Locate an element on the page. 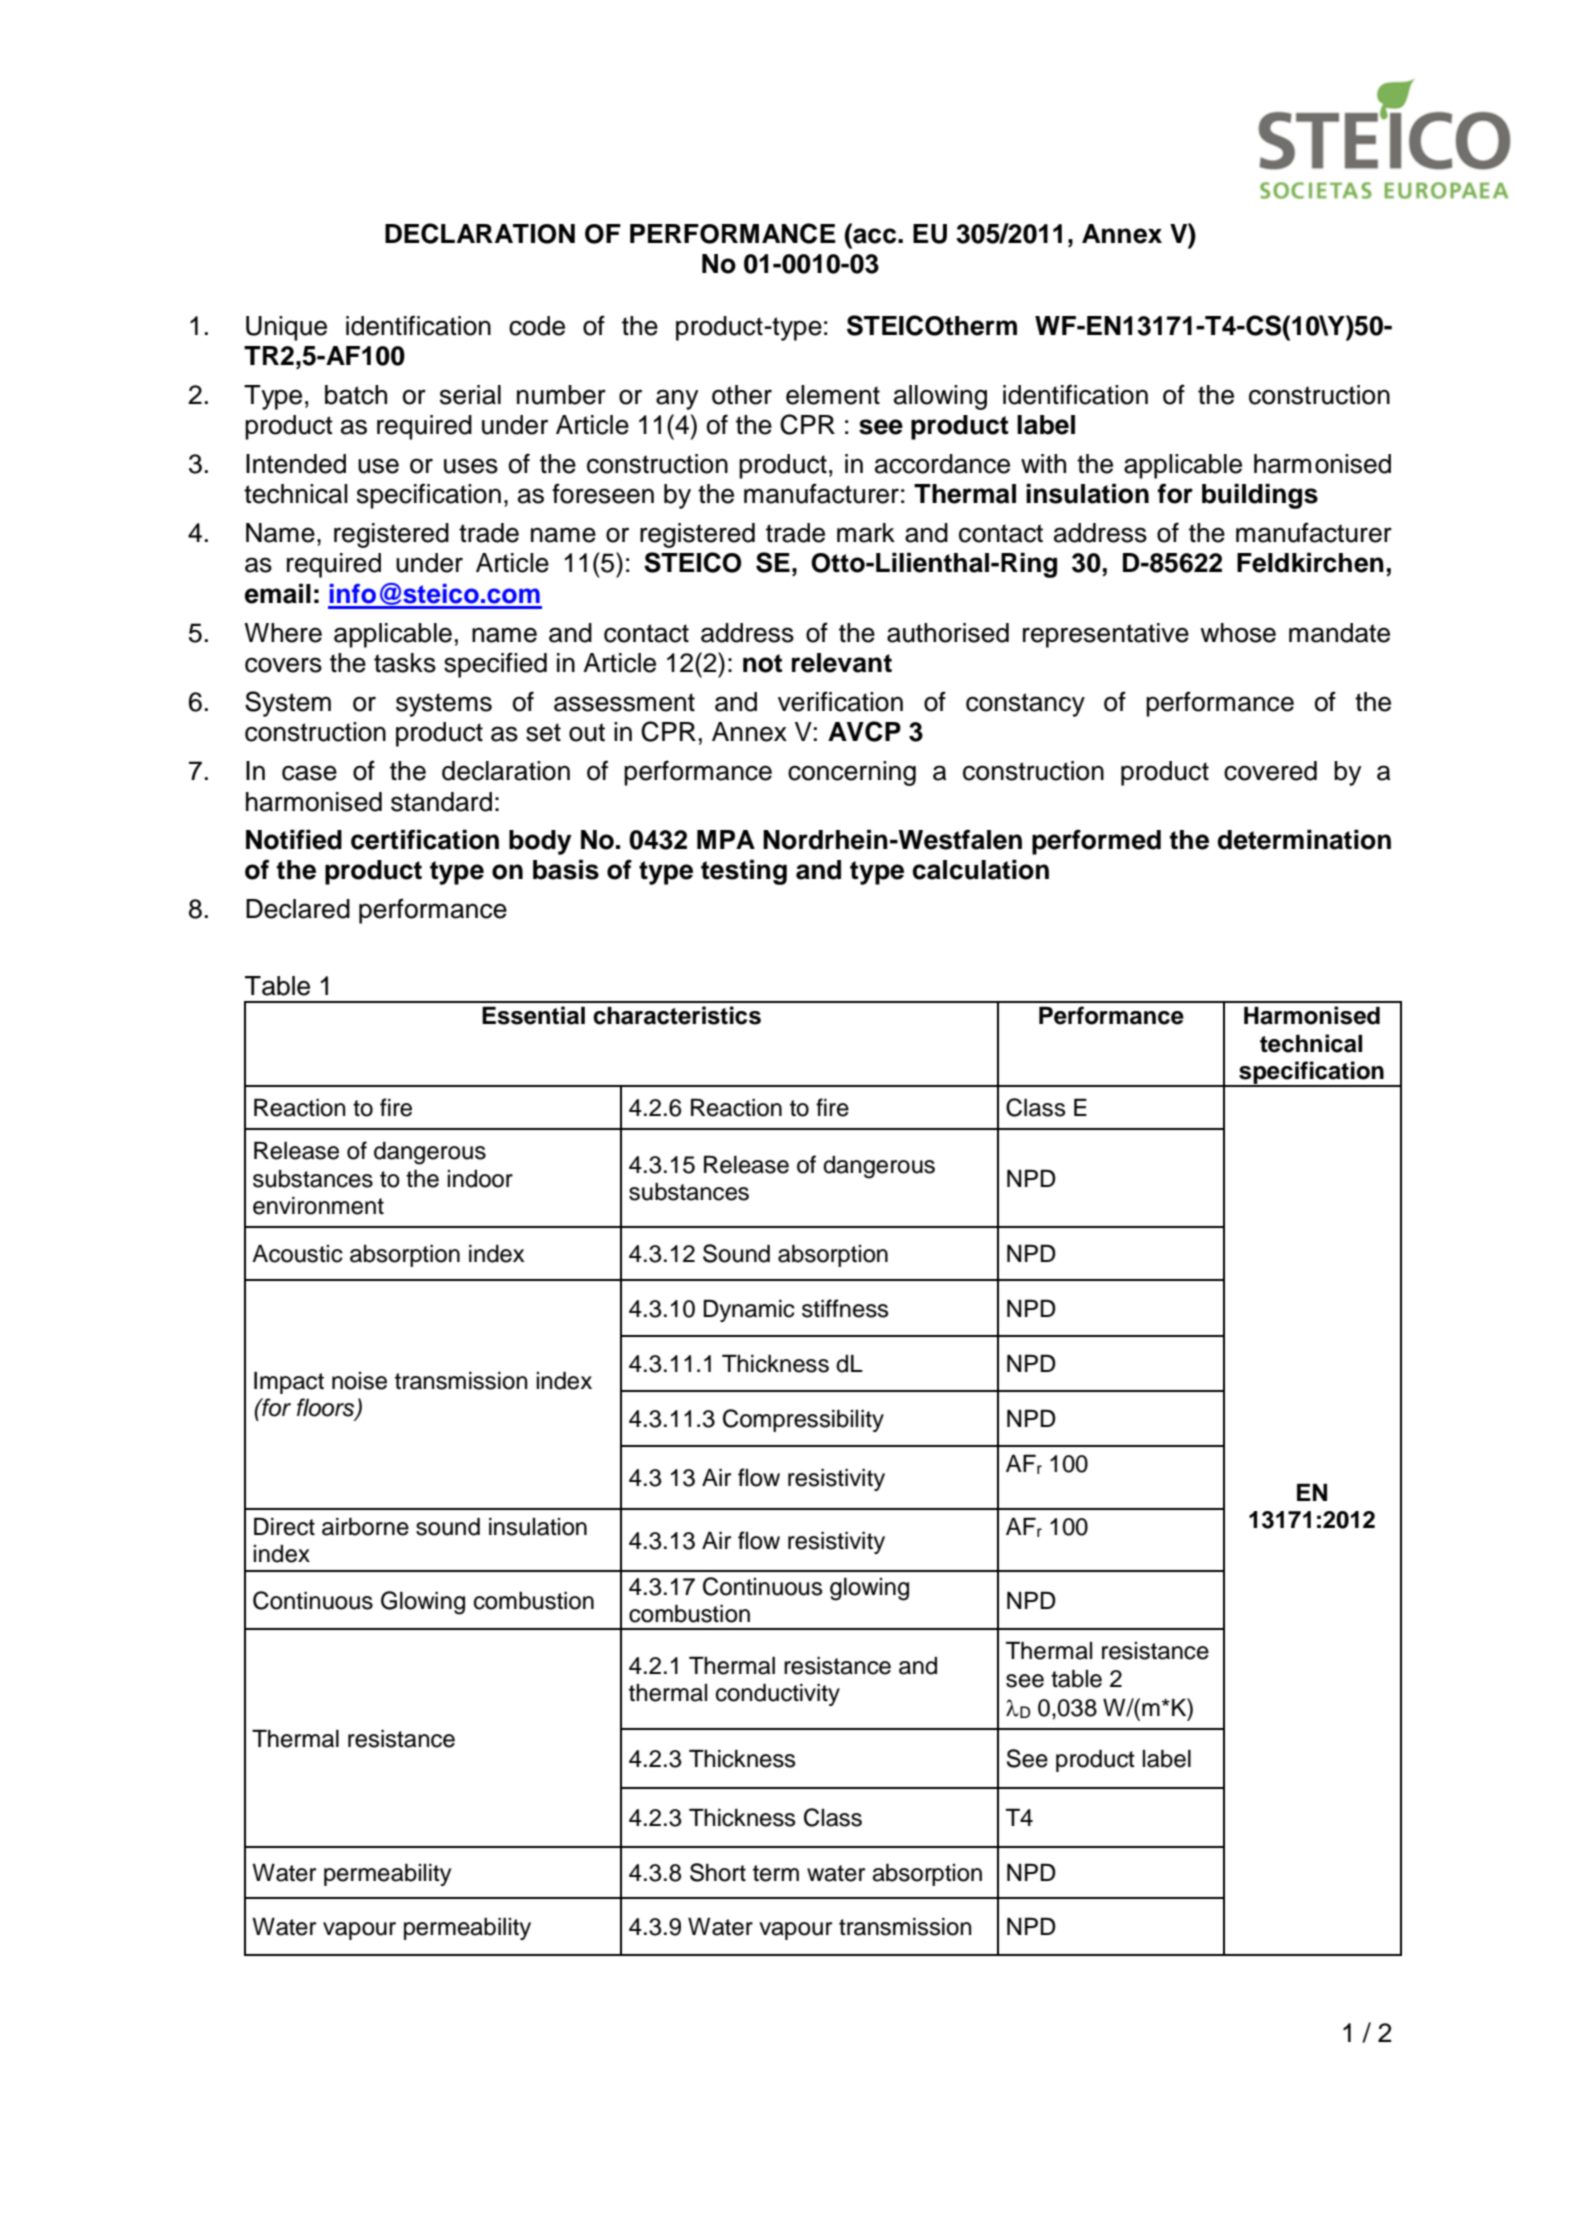 The width and height of the document is (1581, 2236). conductivity is located at coordinates (778, 1695).
